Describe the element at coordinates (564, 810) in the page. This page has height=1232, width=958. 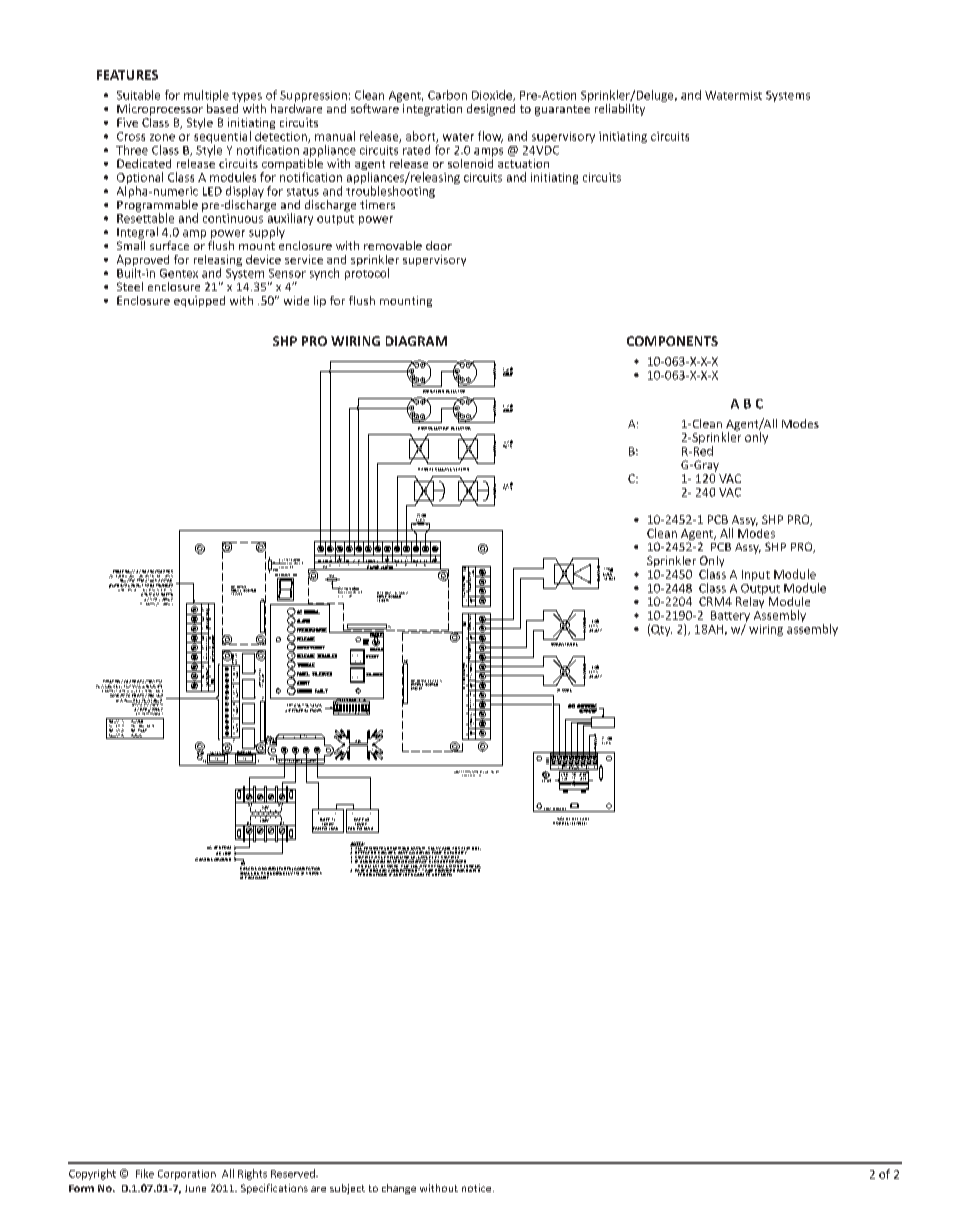
I see `III` at that location.
